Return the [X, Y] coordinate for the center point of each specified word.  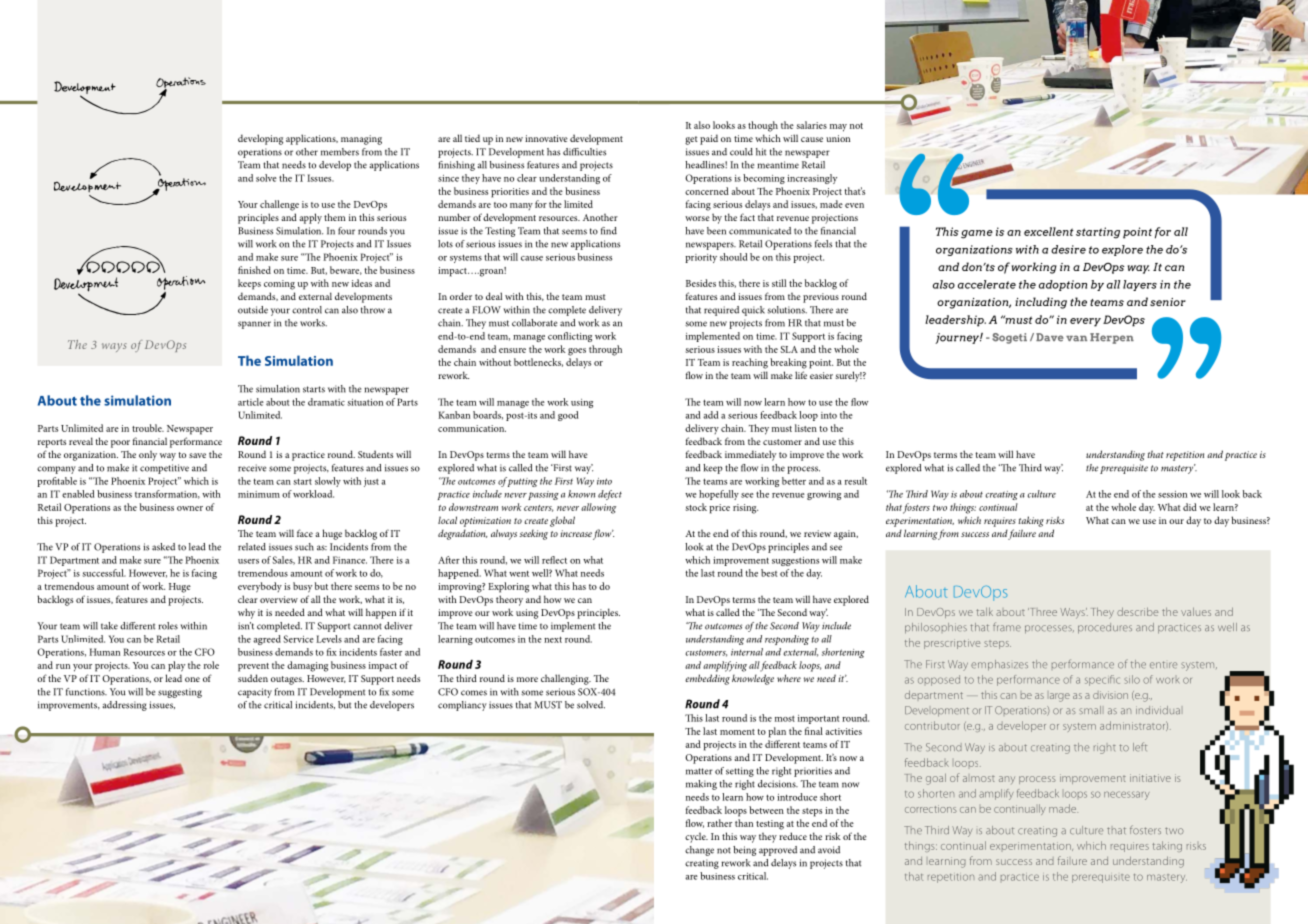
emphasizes [999, 665]
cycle [696, 838]
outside [253, 310]
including [1041, 303]
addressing [125, 706]
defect [610, 495]
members [340, 152]
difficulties [584, 152]
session [1172, 494]
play [176, 666]
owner [190, 508]
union [838, 138]
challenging [566, 679]
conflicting [570, 337]
